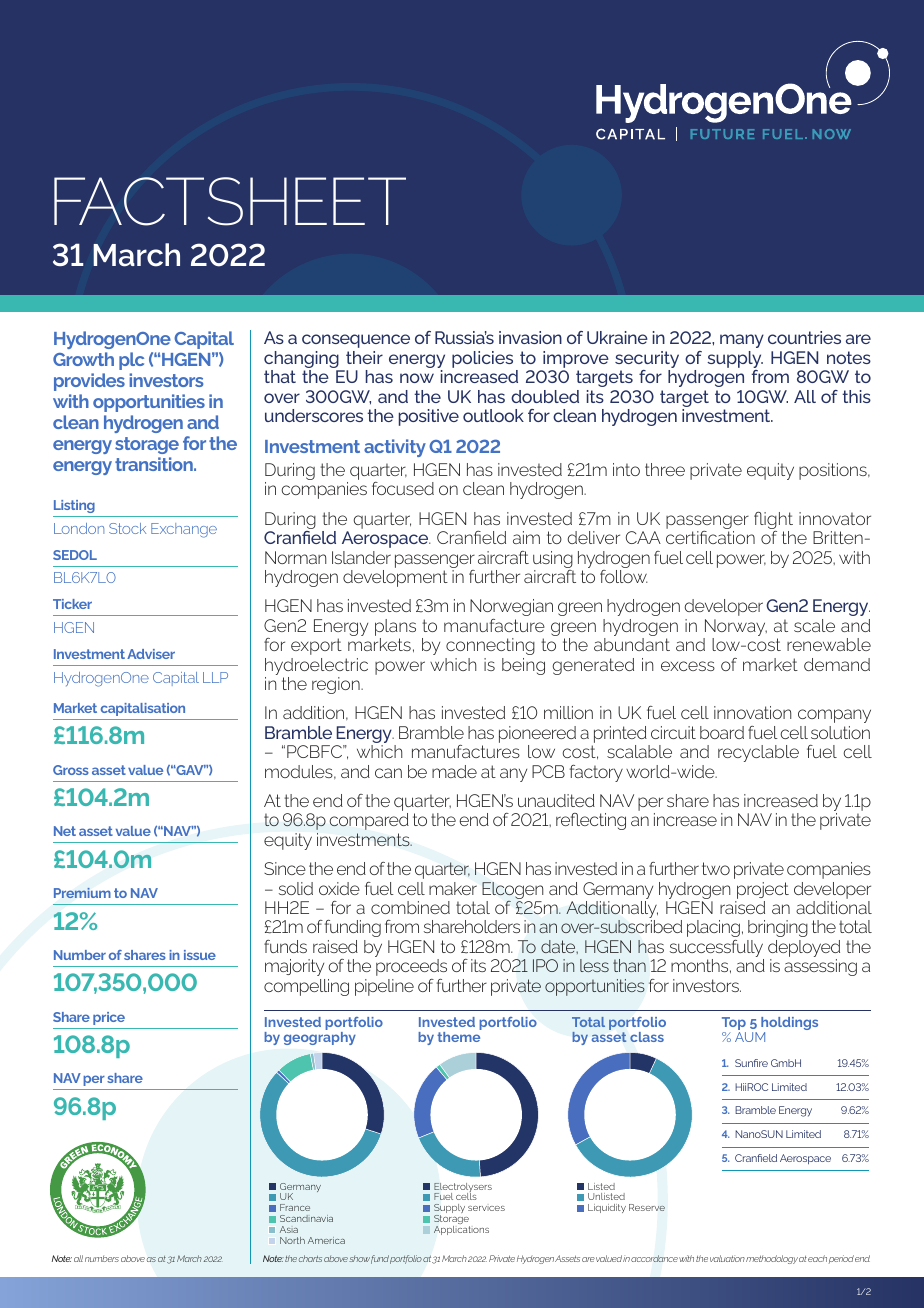 The width and height of the image is (924, 1308). Describe the element at coordinates (778, 928) in the image. I see `bringing` at that location.
